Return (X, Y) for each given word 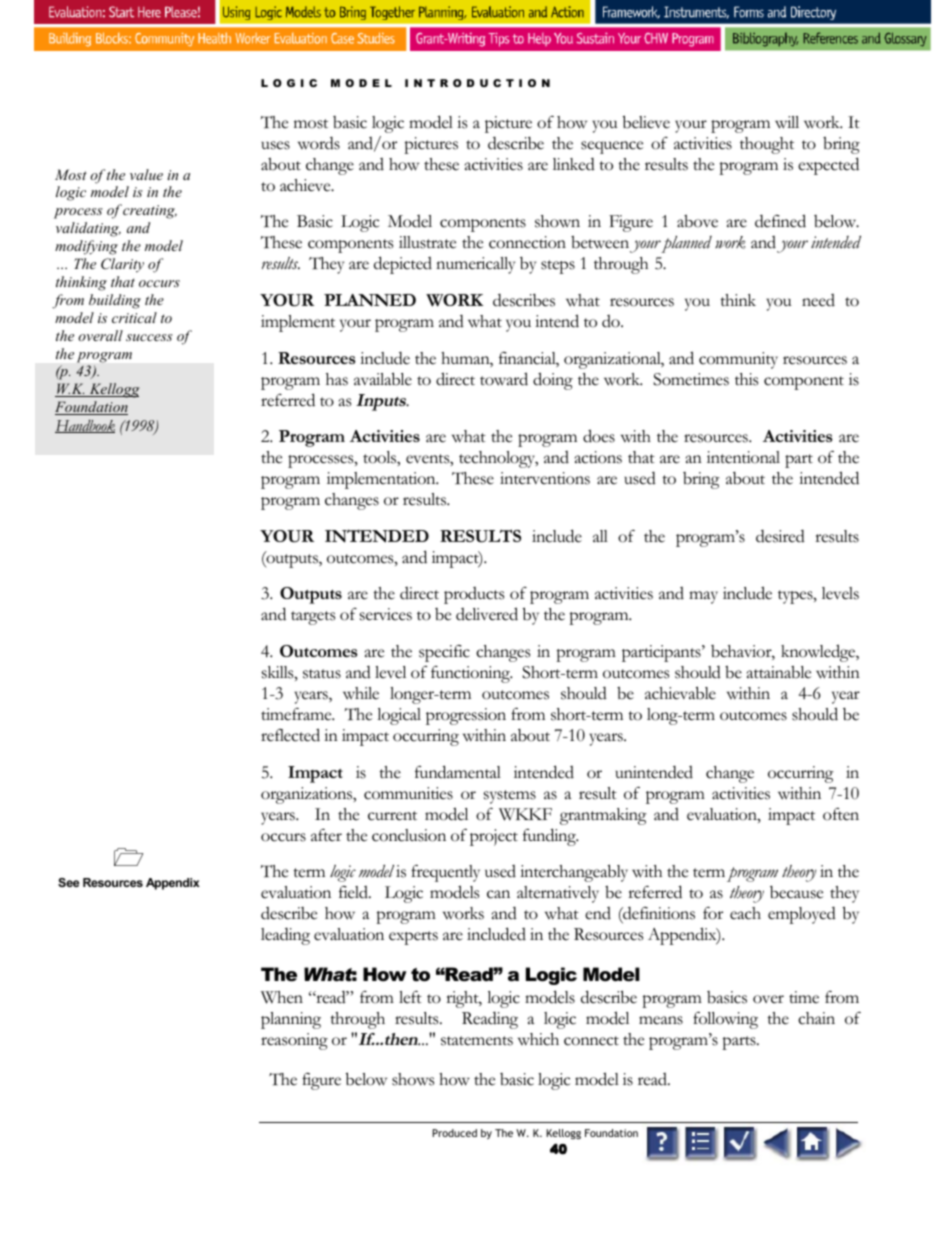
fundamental (458, 772)
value (146, 174)
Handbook (85, 426)
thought (767, 145)
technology (498, 459)
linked (574, 164)
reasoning (294, 1041)
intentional (743, 457)
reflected (290, 735)
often (841, 814)
